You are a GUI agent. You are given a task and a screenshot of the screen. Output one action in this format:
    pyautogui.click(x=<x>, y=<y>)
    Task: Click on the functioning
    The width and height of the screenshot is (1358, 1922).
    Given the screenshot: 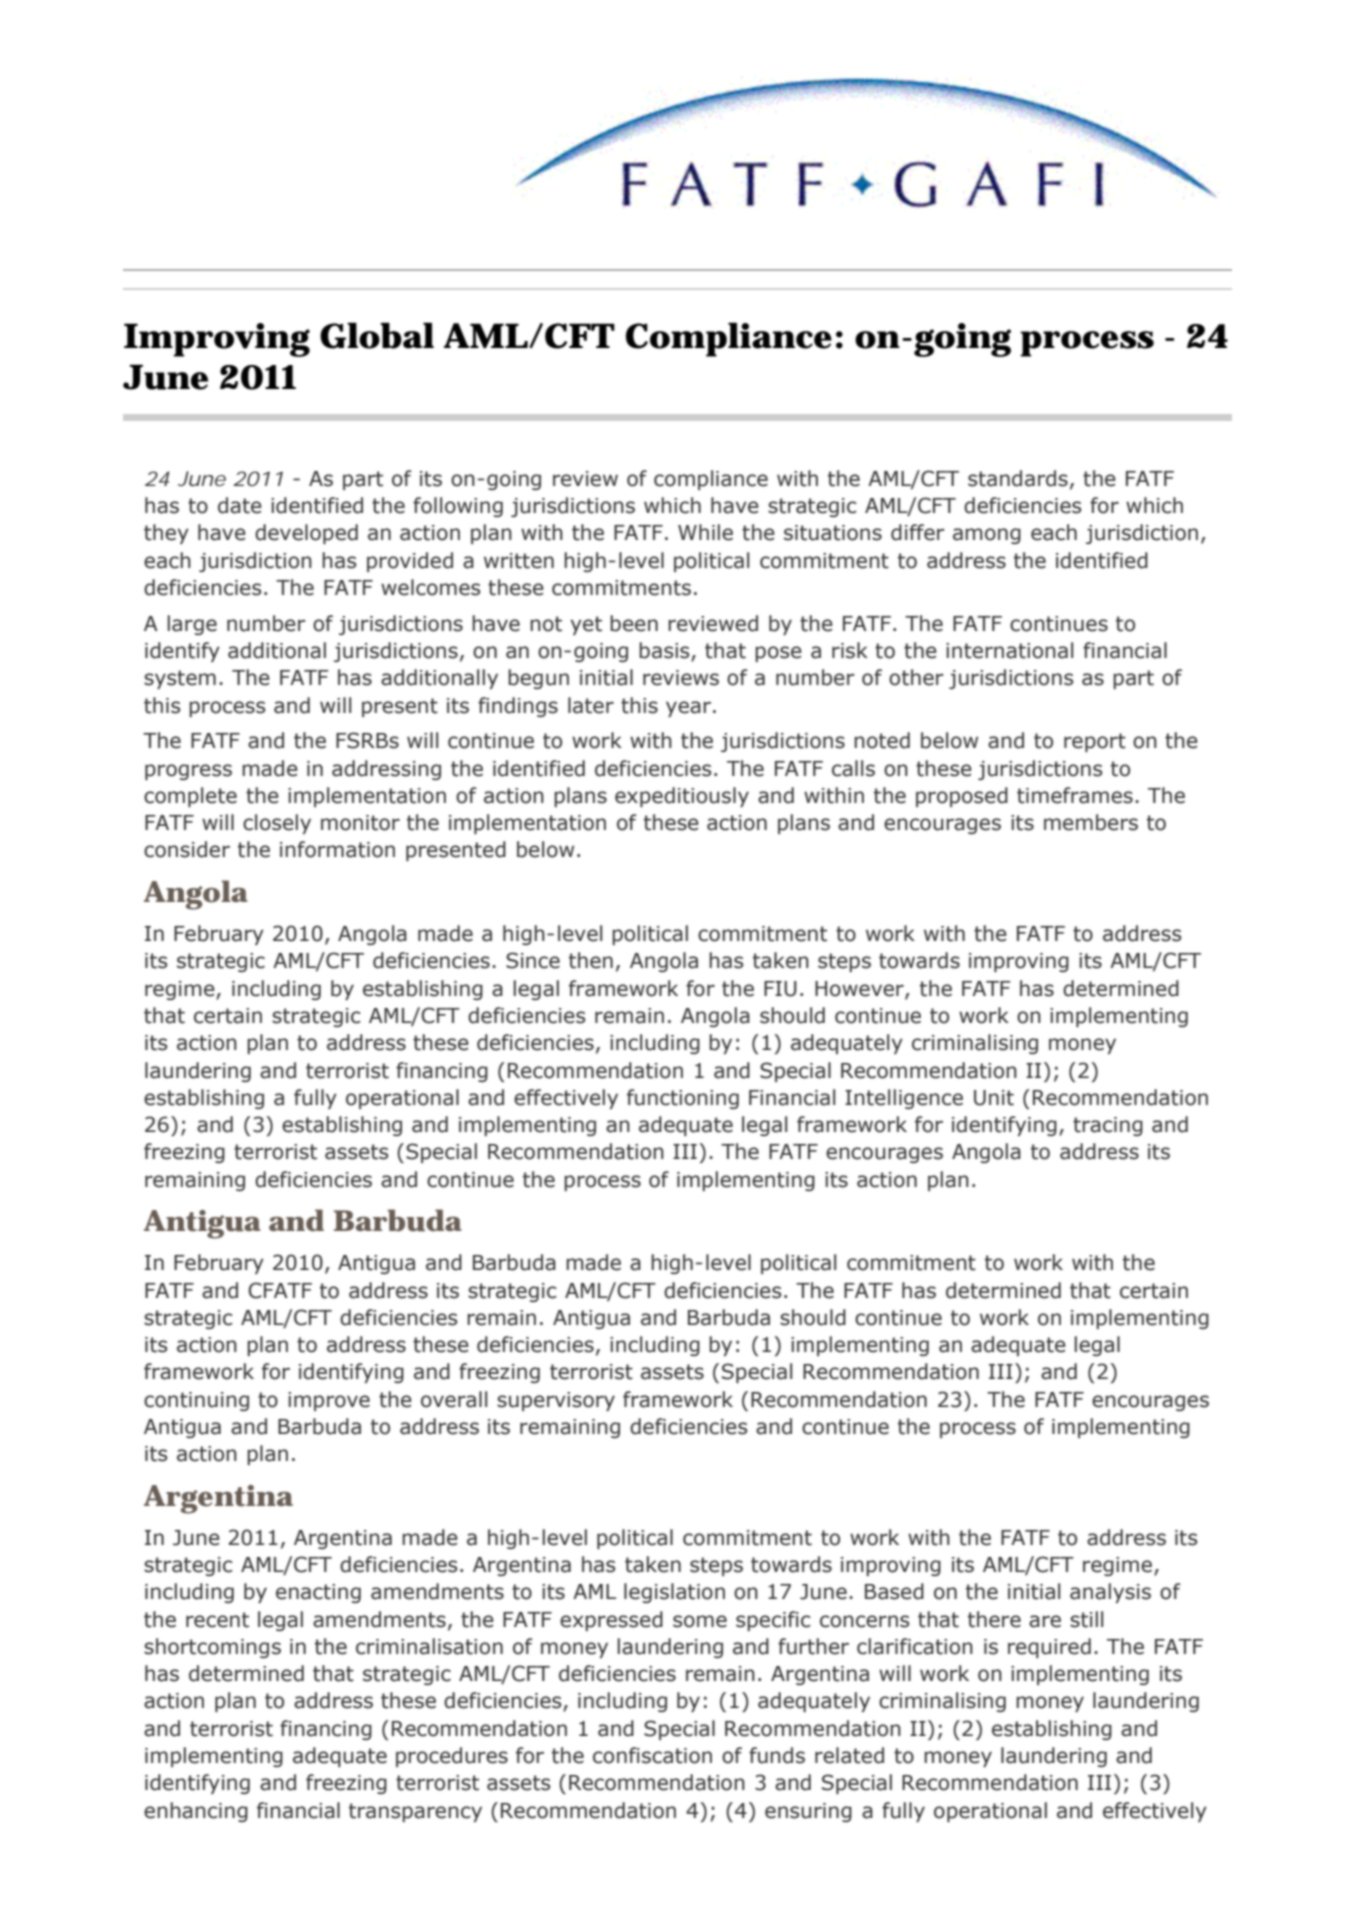 What is the action you would take?
    pyautogui.click(x=683, y=1099)
